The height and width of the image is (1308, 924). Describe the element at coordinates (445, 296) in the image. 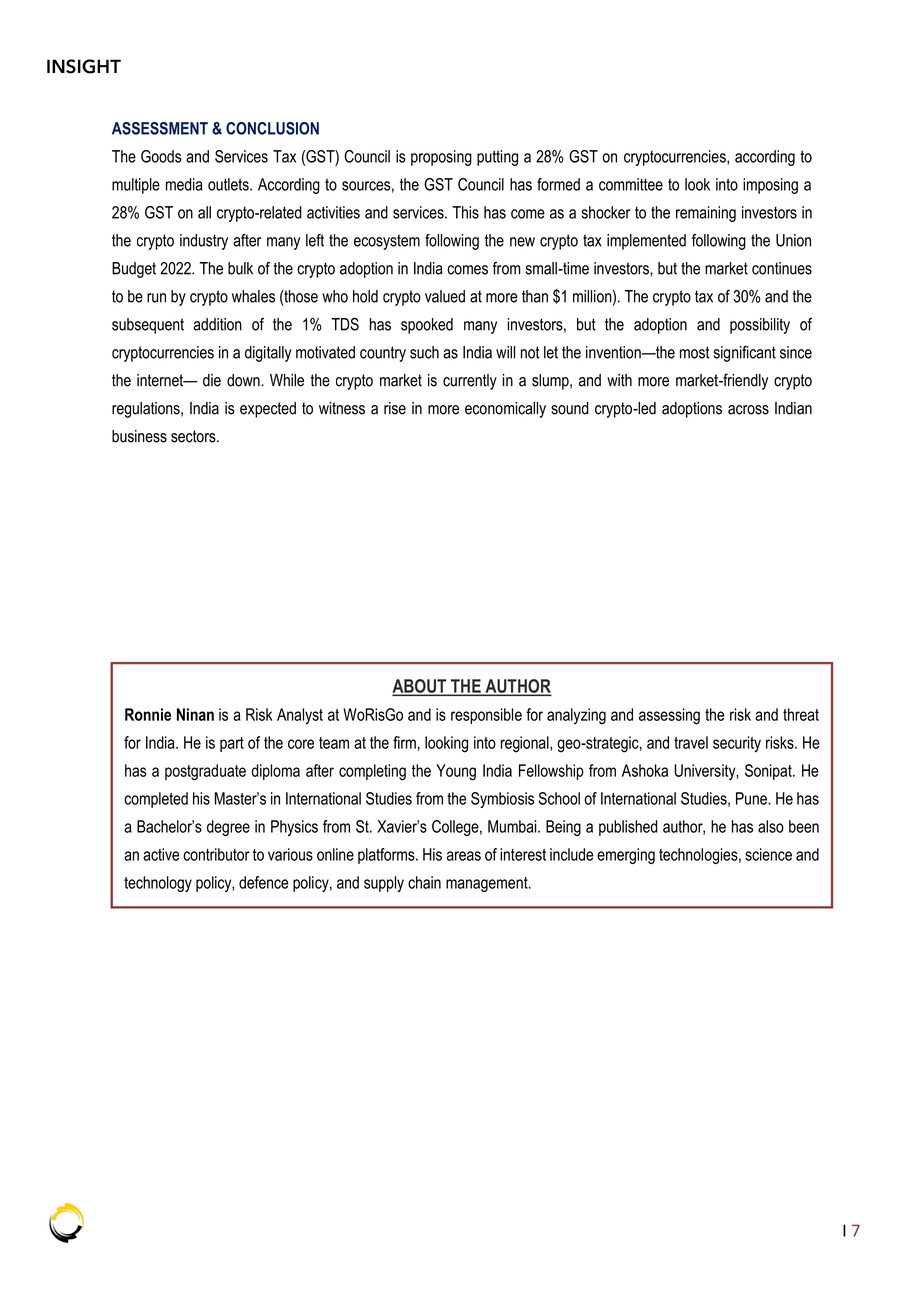

I see `valued` at that location.
